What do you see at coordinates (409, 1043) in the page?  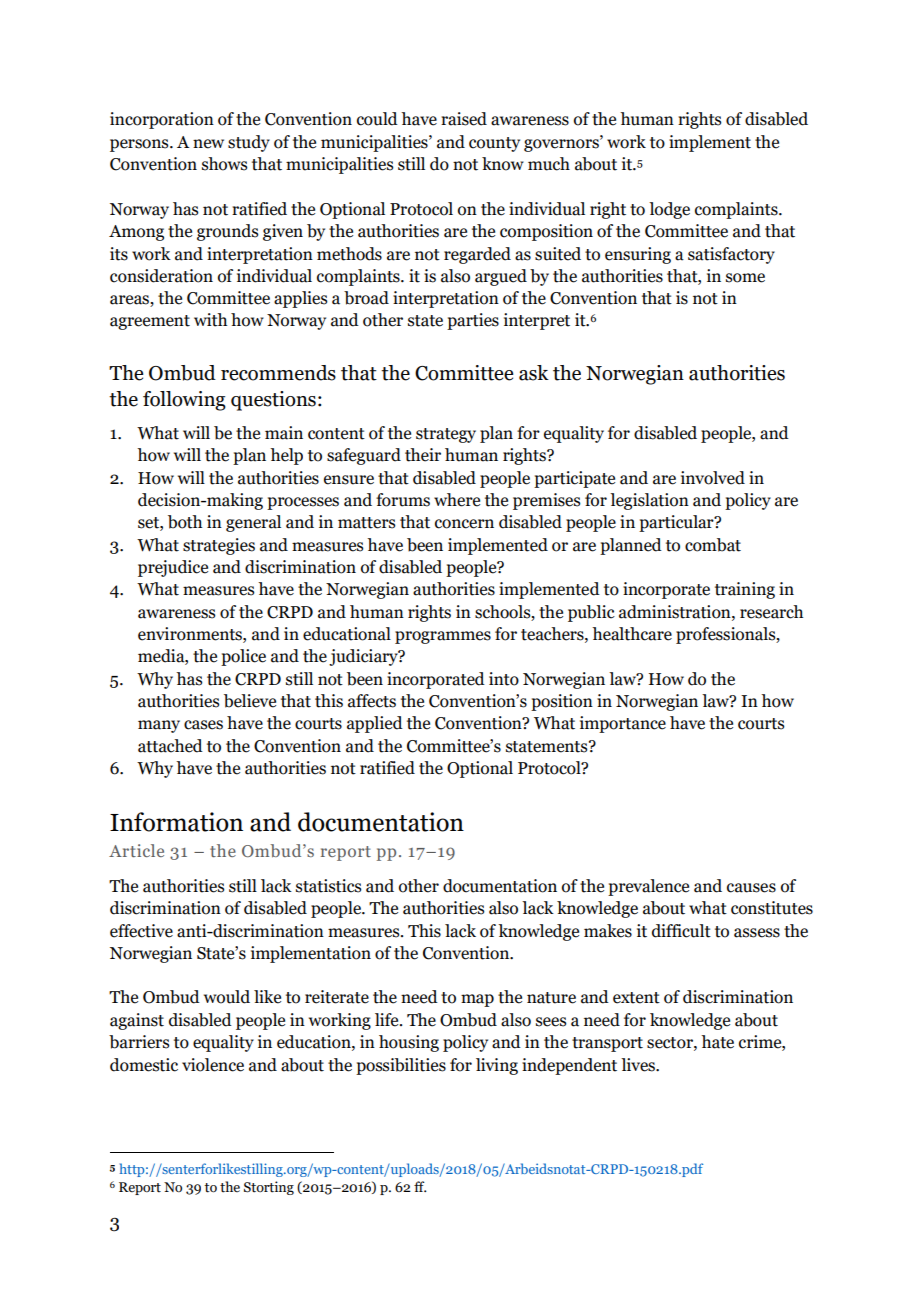 I see `housing` at bounding box center [409, 1043].
